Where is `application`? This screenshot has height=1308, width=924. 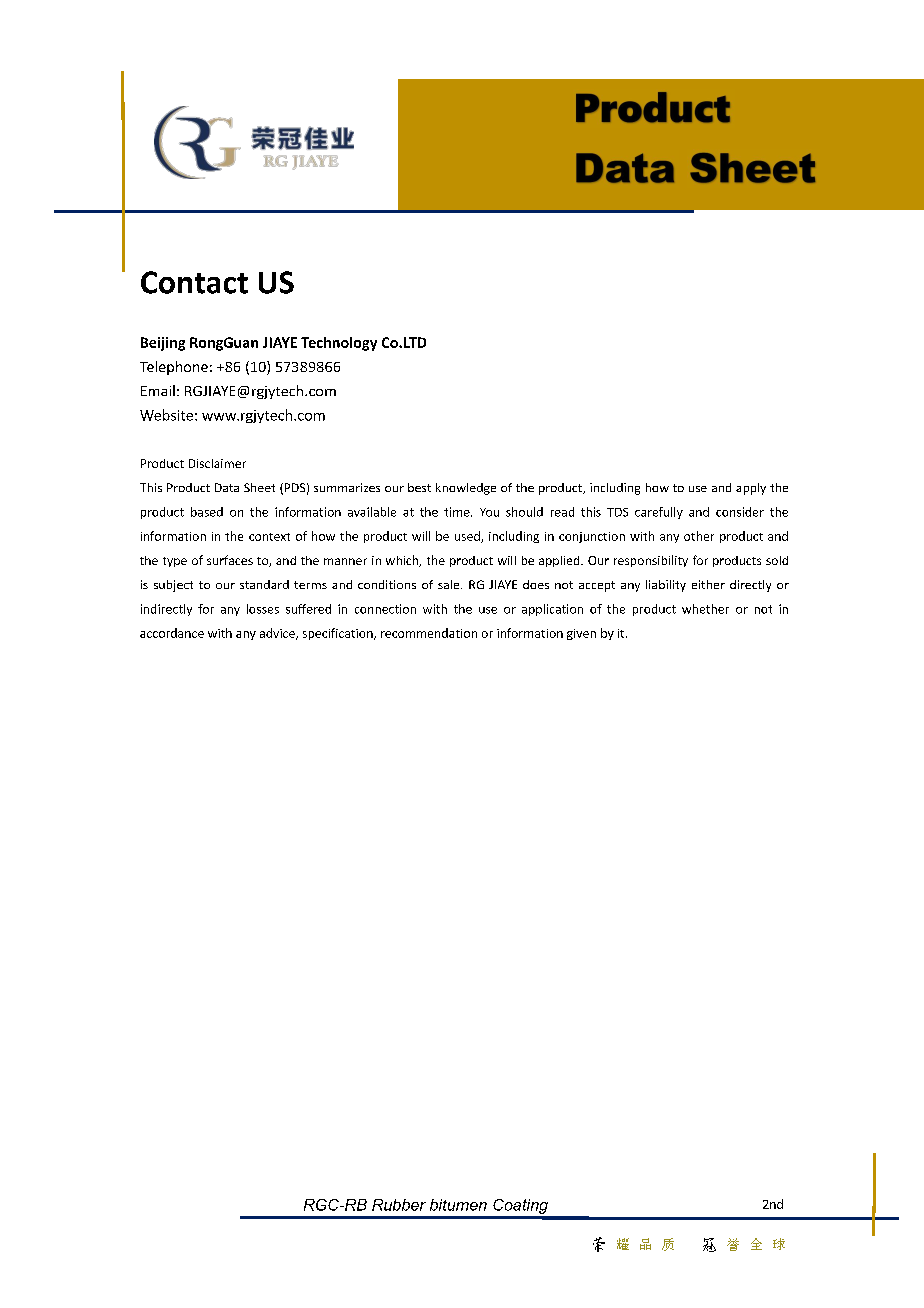 application is located at coordinates (552, 610).
